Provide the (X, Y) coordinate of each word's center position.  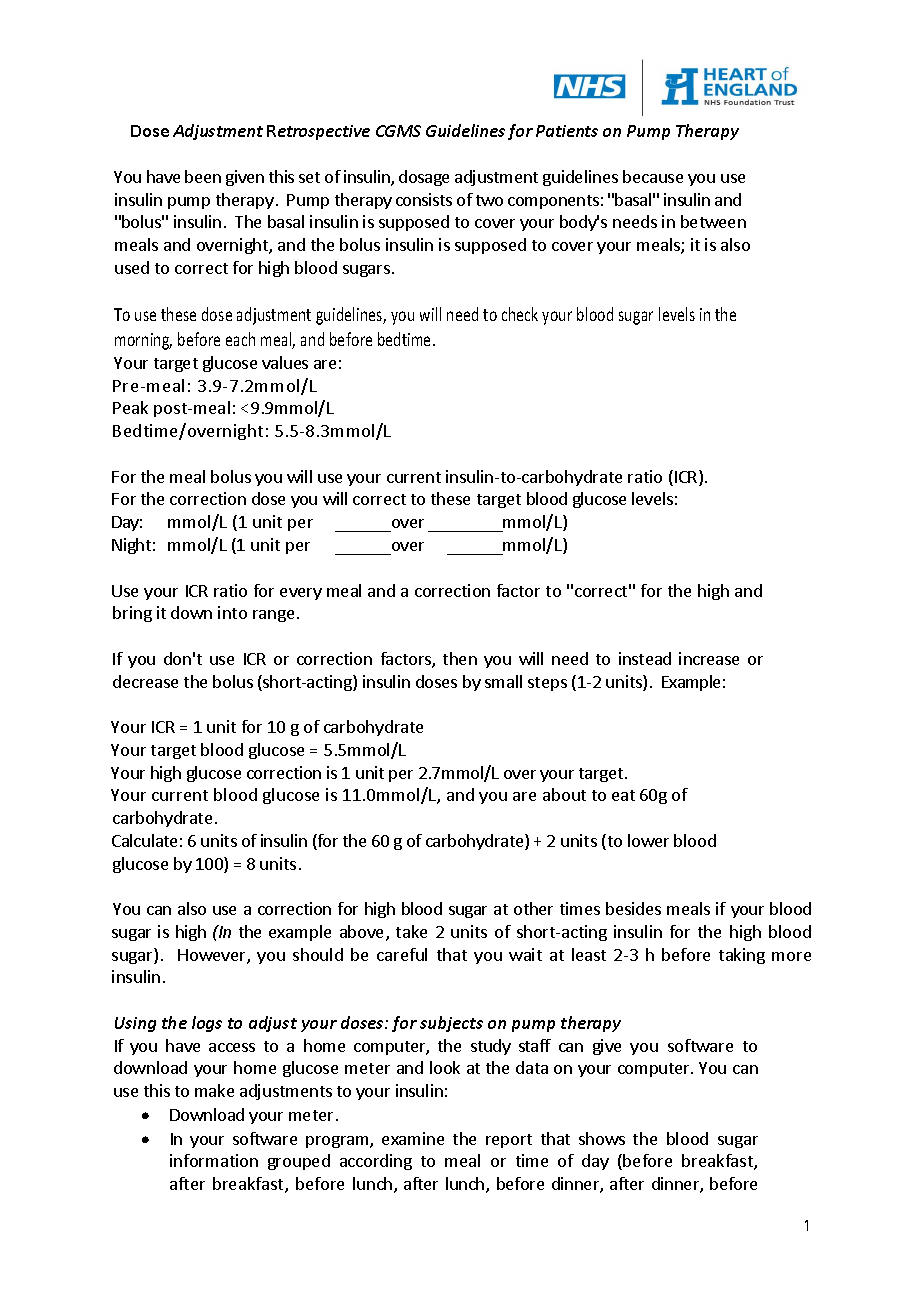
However (213, 956)
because (653, 176)
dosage (424, 178)
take (411, 931)
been (203, 176)
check (520, 314)
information (214, 1160)
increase (709, 658)
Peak (130, 407)
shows (602, 1138)
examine (413, 1138)
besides (633, 908)
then (460, 658)
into (232, 612)
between (713, 221)
